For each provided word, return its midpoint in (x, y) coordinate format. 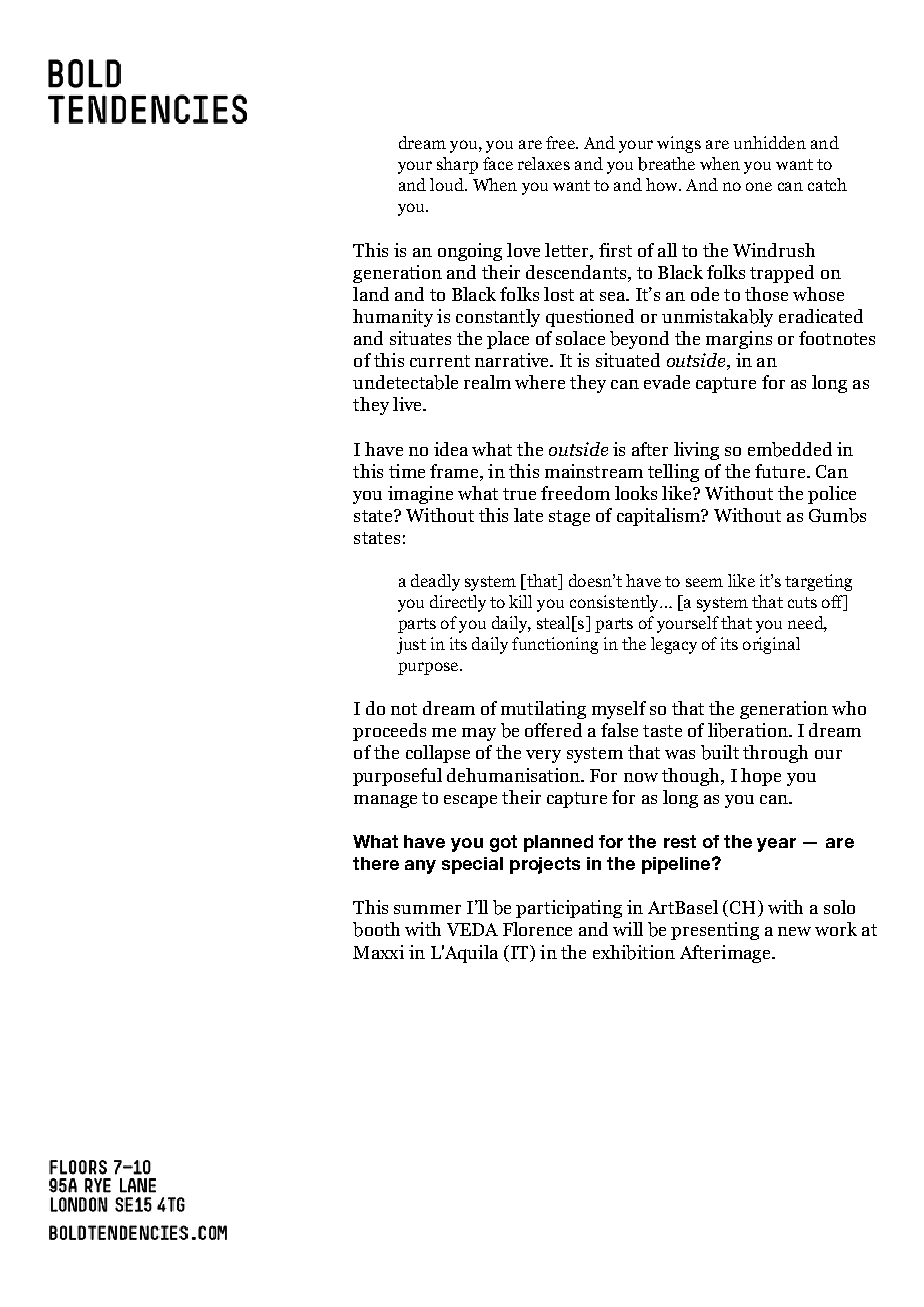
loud (448, 184)
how (663, 184)
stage (569, 518)
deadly (435, 582)
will (628, 929)
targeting (818, 582)
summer (427, 909)
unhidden (770, 142)
